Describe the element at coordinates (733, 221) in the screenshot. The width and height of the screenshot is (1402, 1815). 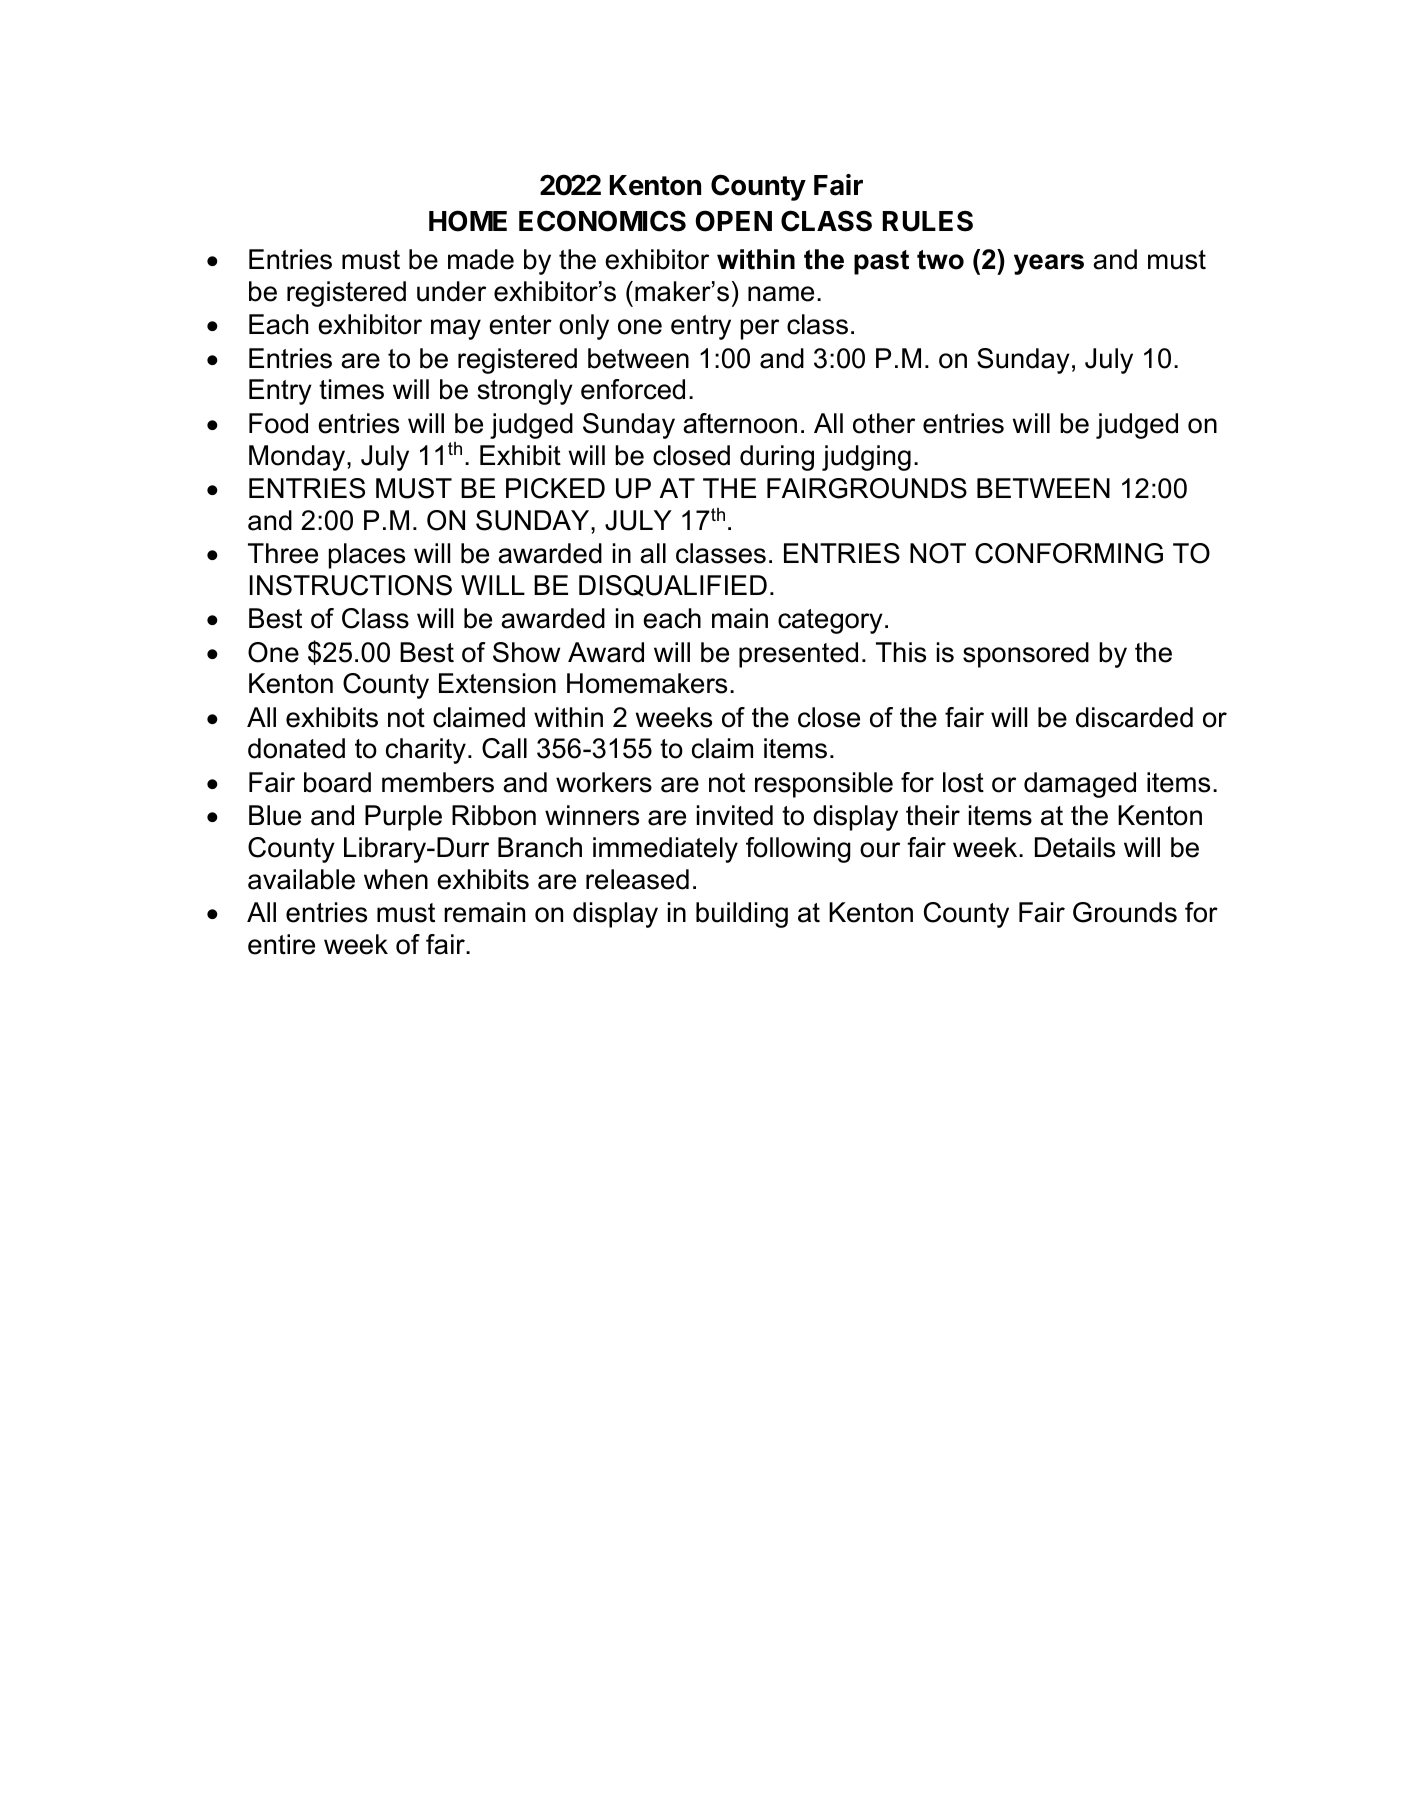
I see `OPEN` at that location.
